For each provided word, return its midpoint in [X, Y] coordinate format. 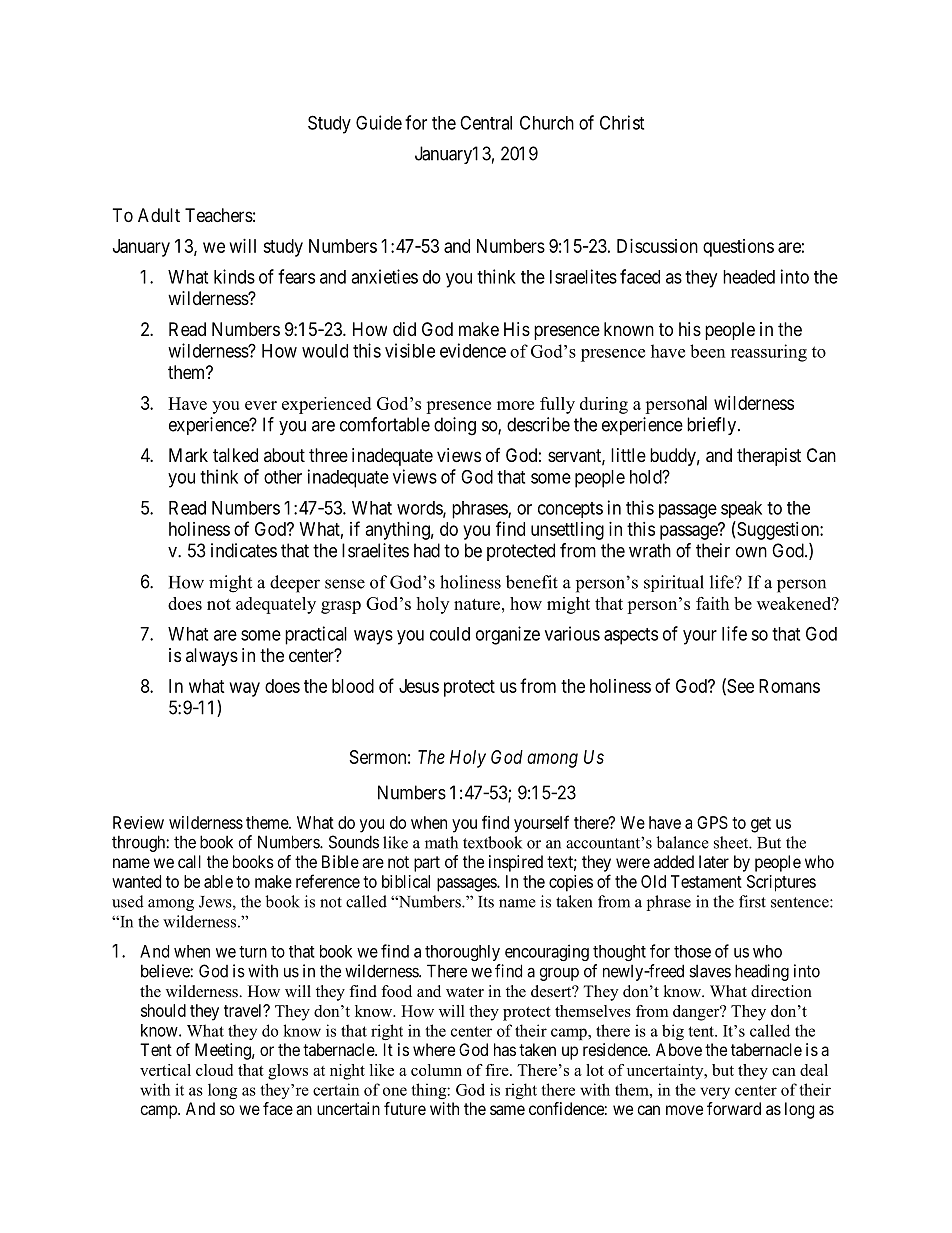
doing [455, 426]
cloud [214, 1070]
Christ [622, 122]
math [441, 842]
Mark [188, 455]
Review [138, 822]
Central [486, 122]
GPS [712, 822]
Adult [159, 215]
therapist [769, 457]
